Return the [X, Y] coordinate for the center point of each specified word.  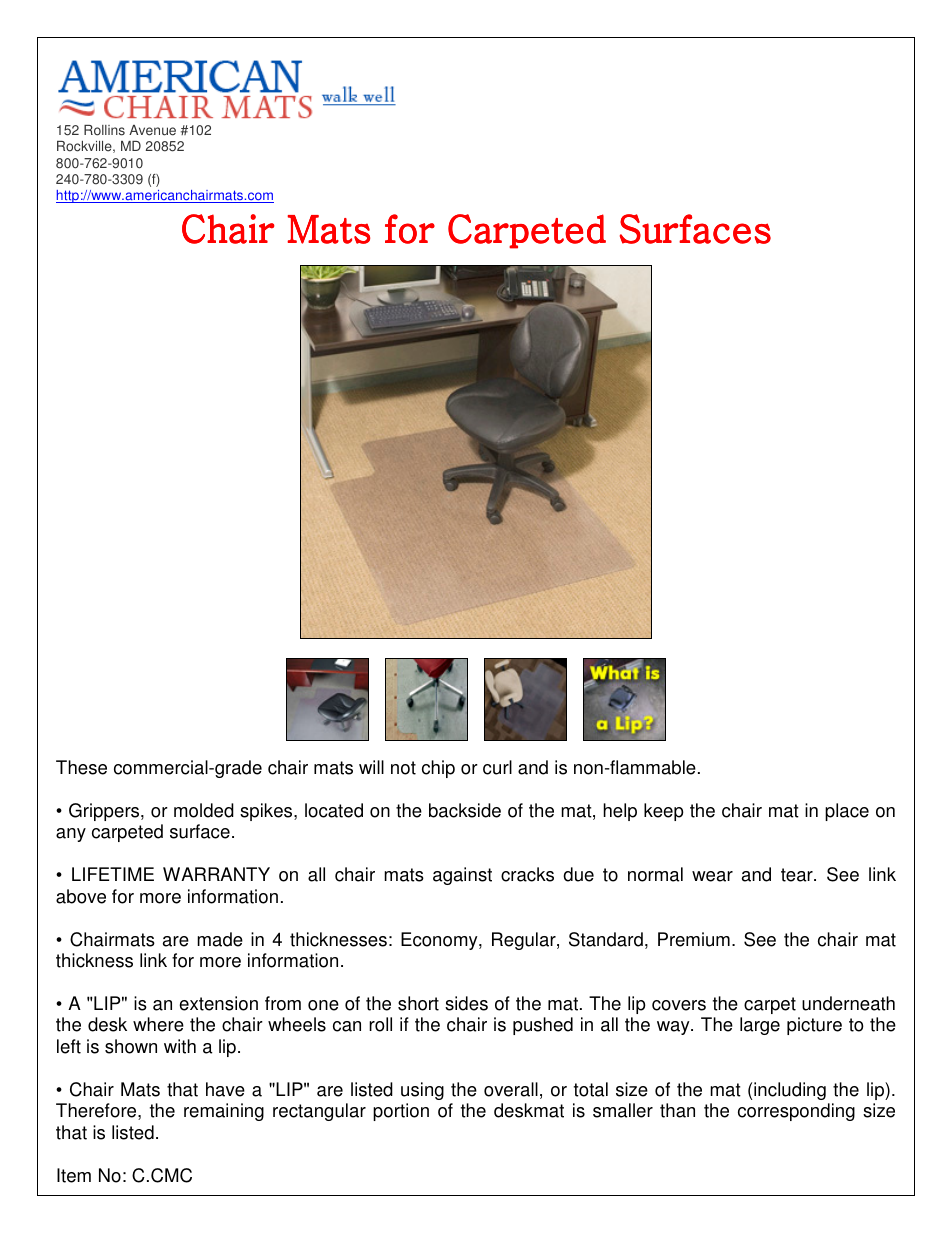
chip [438, 769]
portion [401, 1112]
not [403, 768]
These [81, 767]
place [847, 812]
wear [712, 876]
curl [497, 767]
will [371, 767]
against [462, 876]
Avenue [152, 130]
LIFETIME [113, 874]
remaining [224, 1112]
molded [204, 810]
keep [664, 812]
